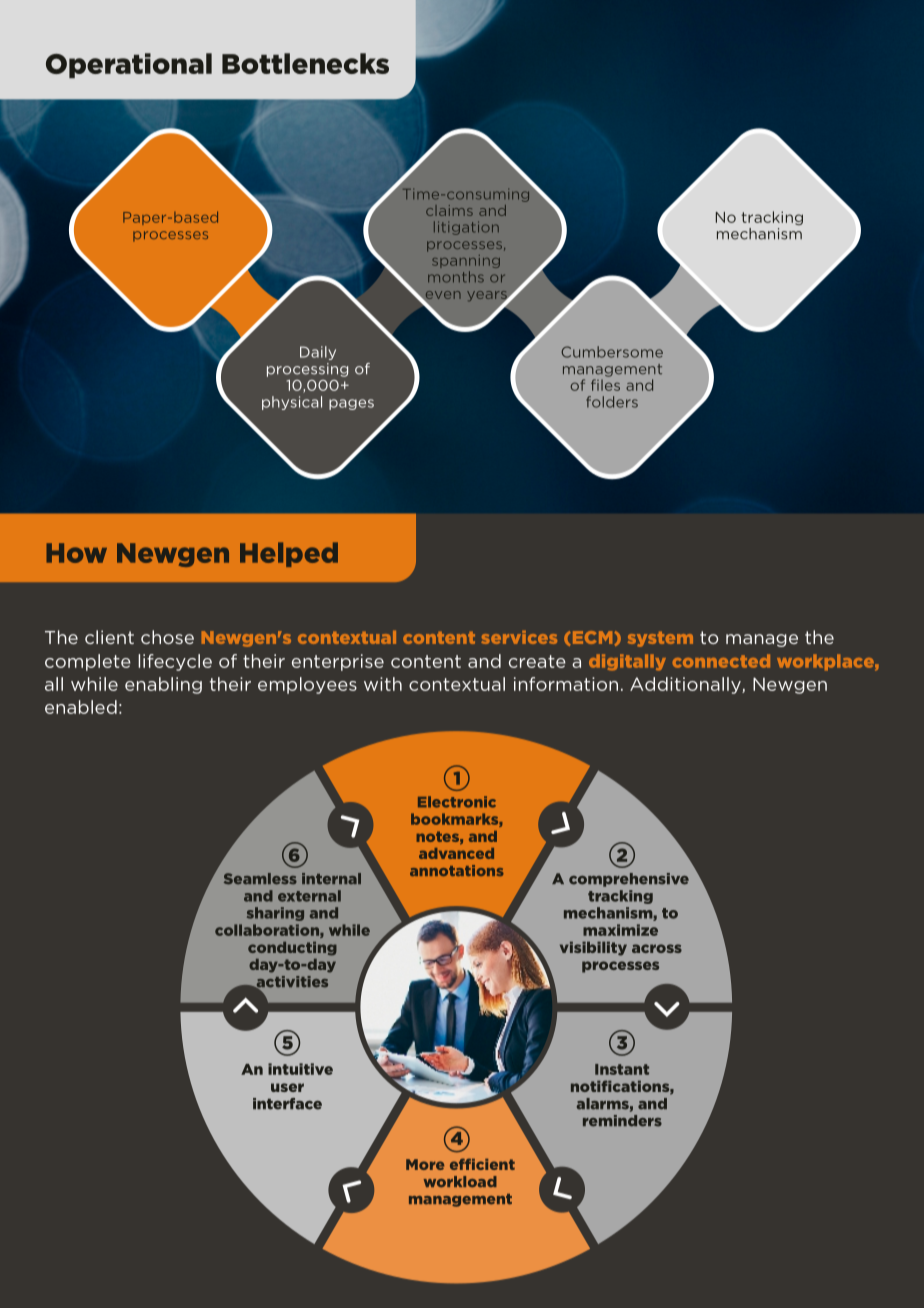  I want to click on interface, so click(287, 1104).
